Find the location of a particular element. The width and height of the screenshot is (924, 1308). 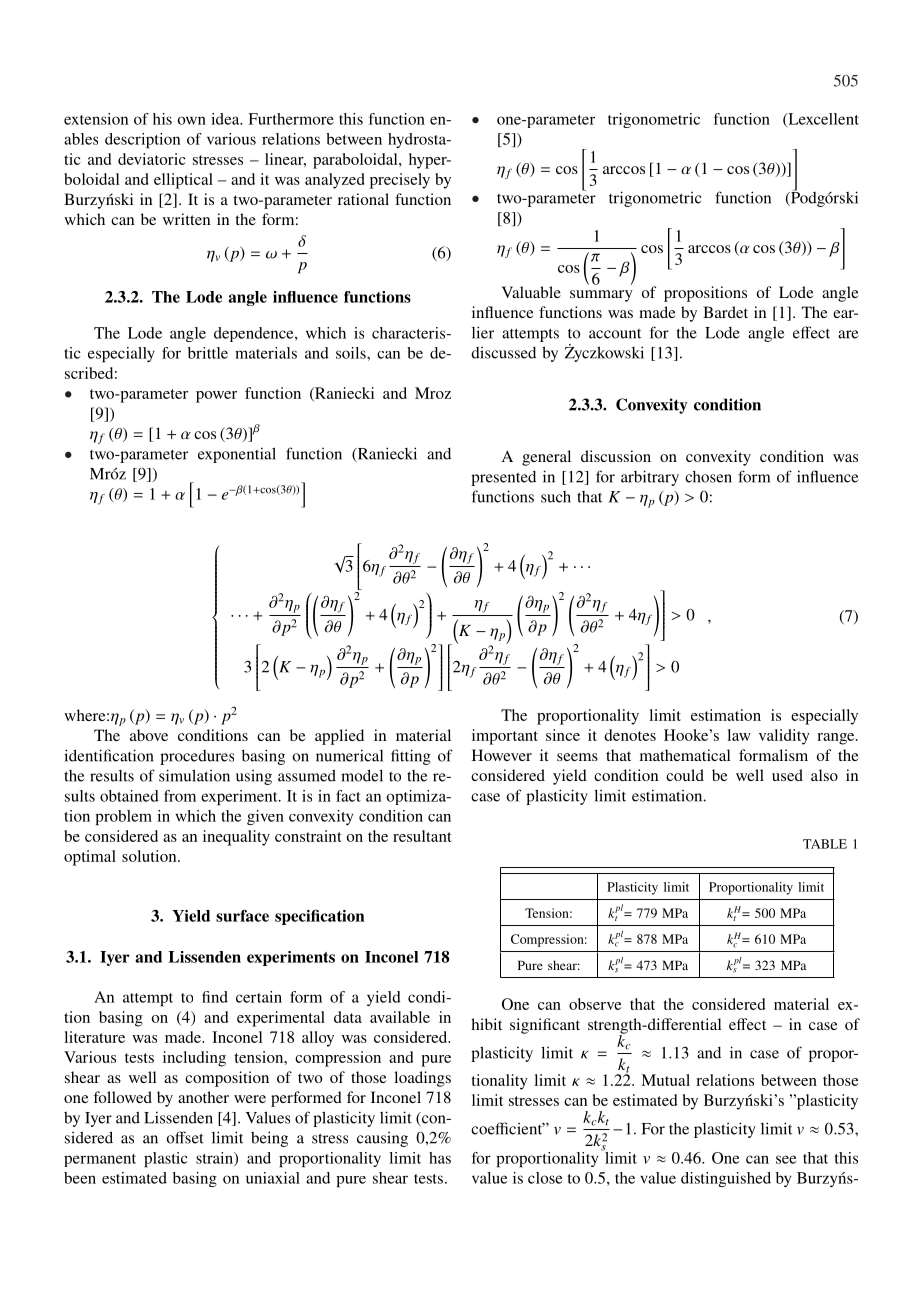

surface is located at coordinates (242, 915).
